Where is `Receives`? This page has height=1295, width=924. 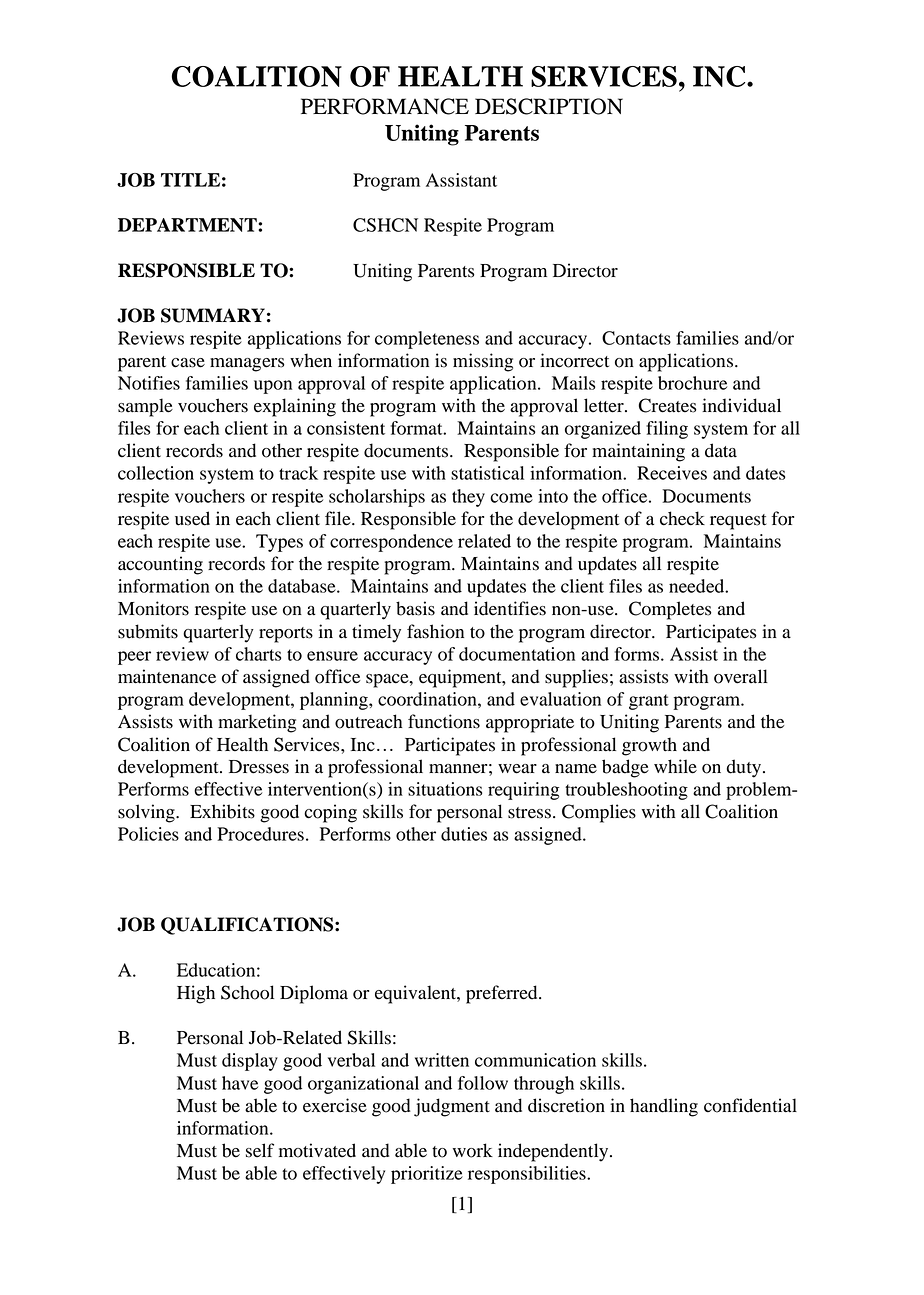
Receives is located at coordinates (672, 473).
